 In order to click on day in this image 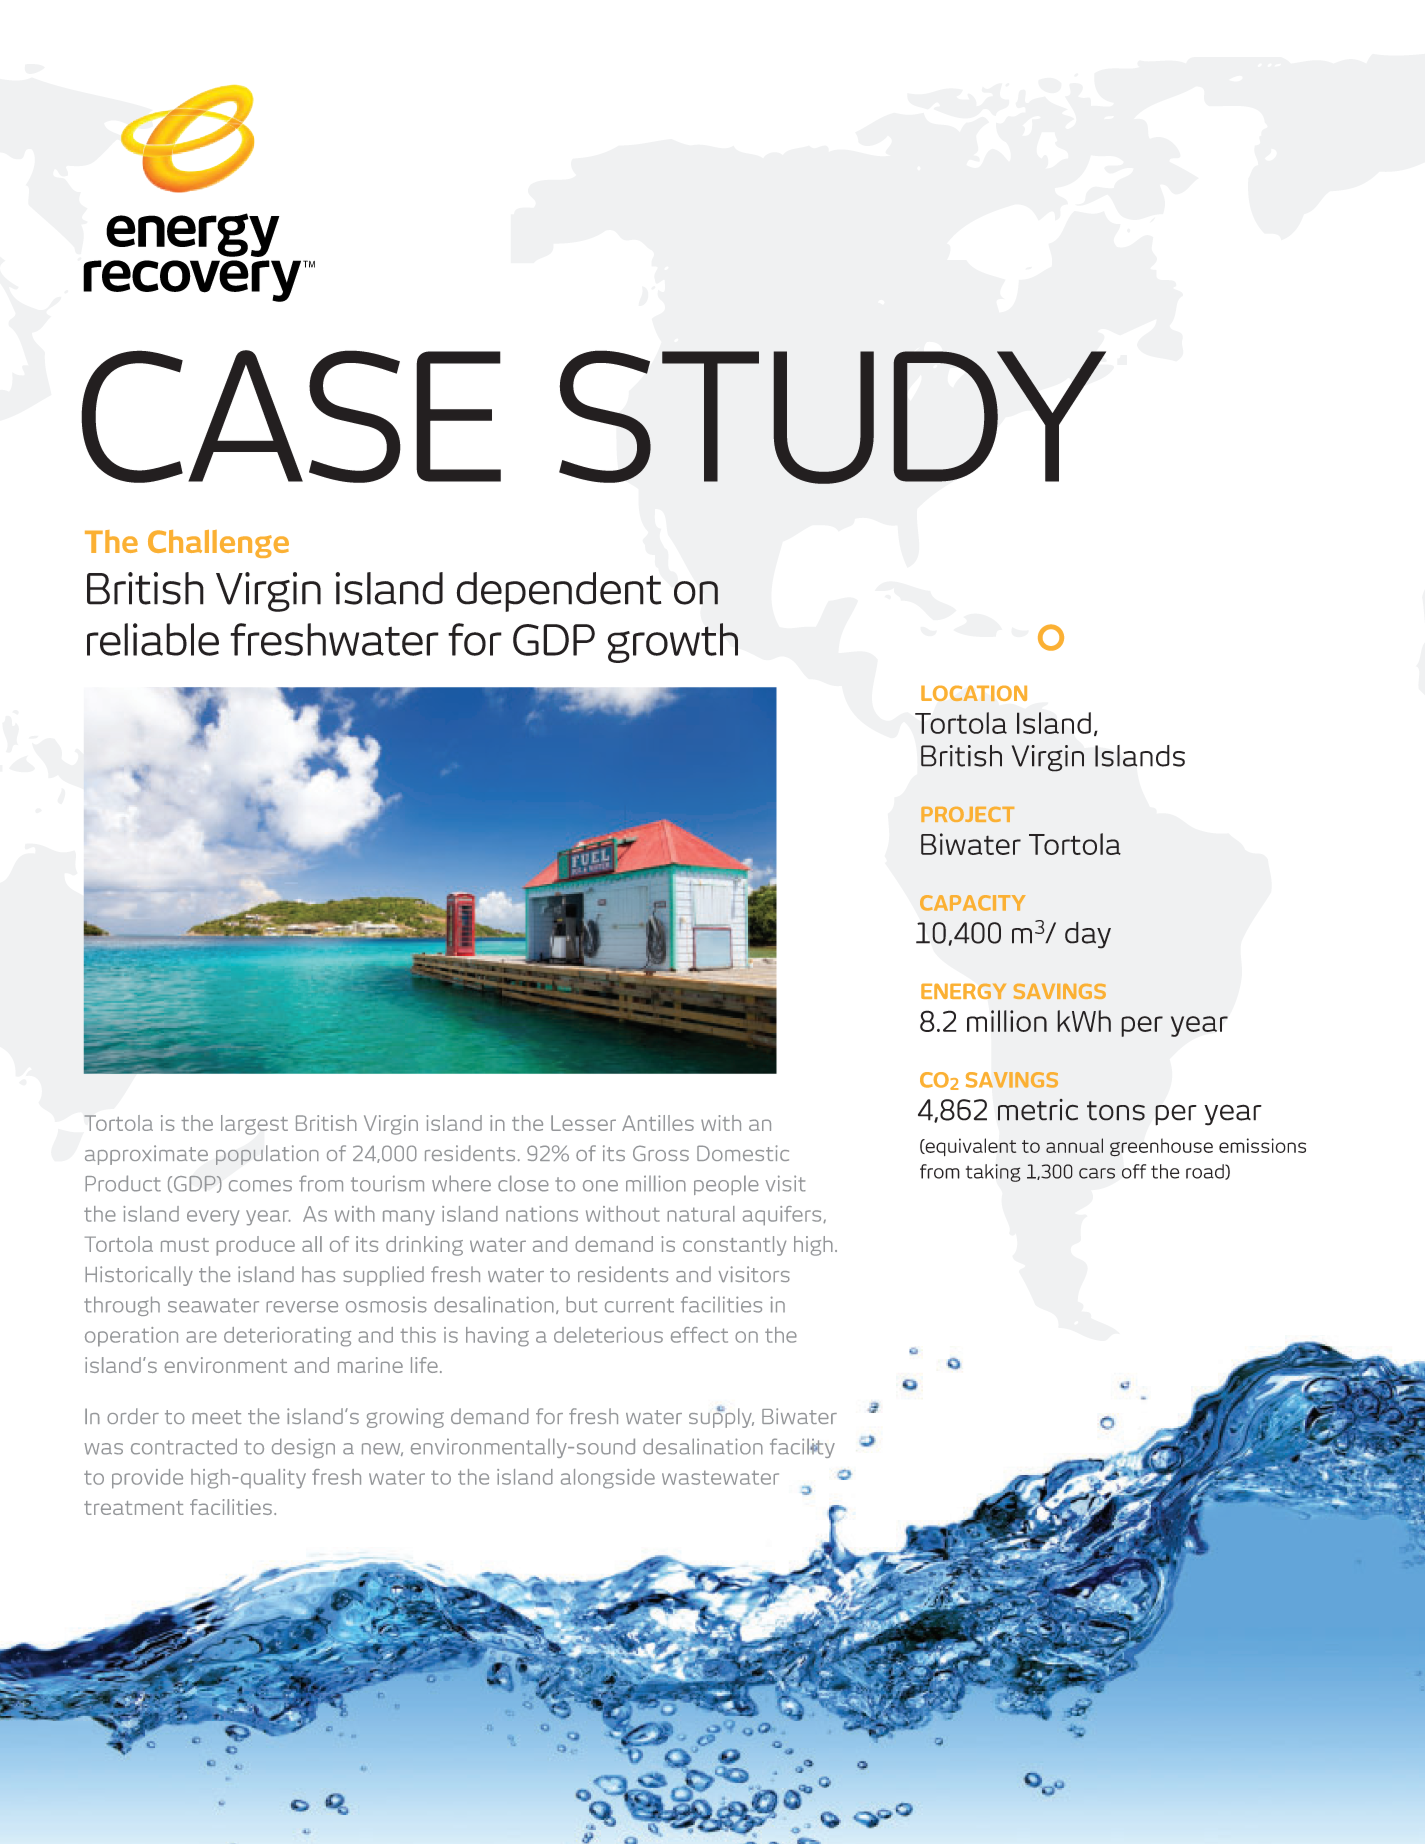, I will do `click(1088, 935)`.
